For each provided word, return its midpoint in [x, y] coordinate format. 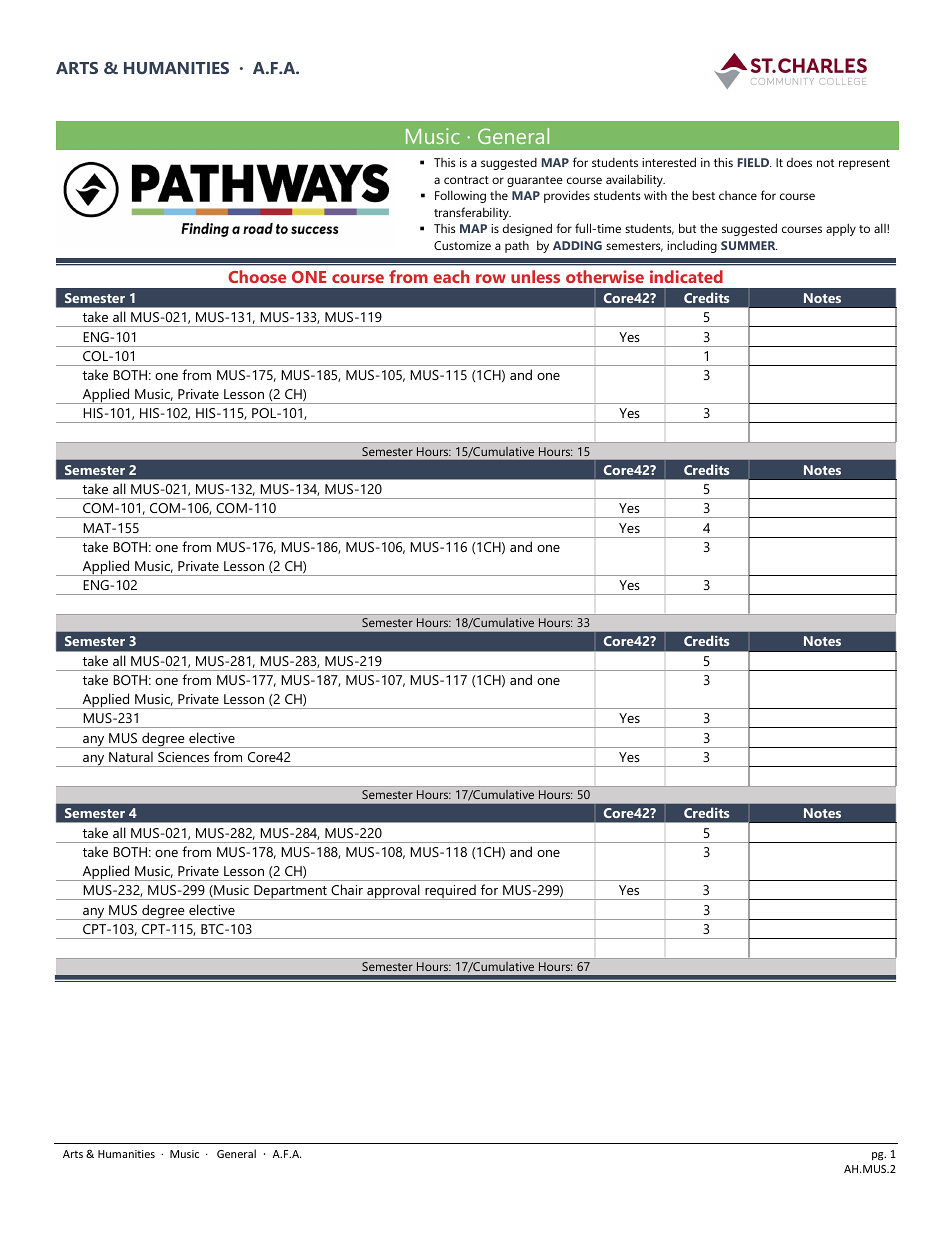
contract [466, 180]
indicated [686, 276]
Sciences [183, 757]
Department [290, 892]
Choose [257, 276]
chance [738, 195]
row [491, 278]
